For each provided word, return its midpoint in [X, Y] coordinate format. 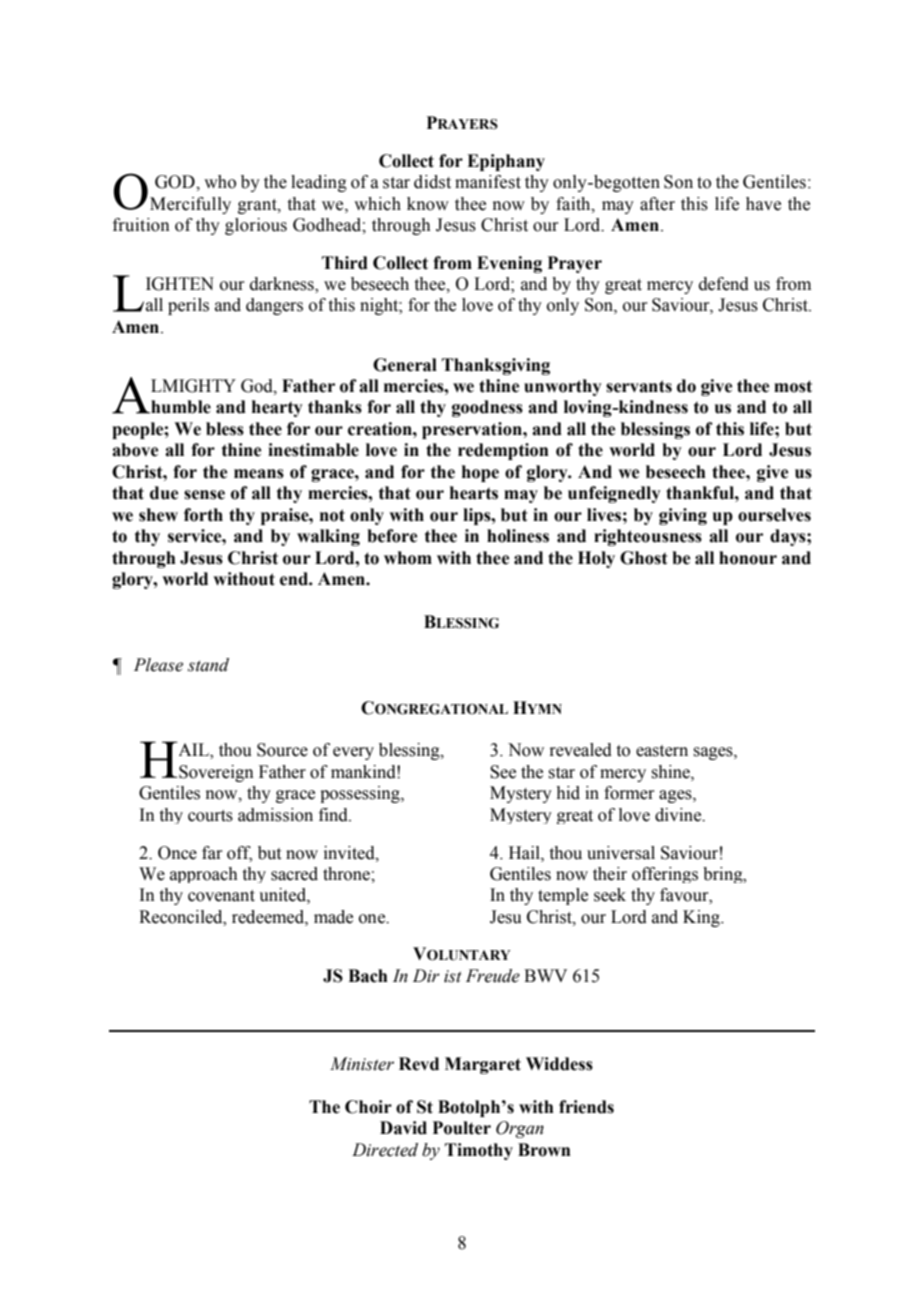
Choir [368, 1107]
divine [679, 815]
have [763, 204]
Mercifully [190, 205]
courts [210, 816]
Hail [525, 853]
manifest [488, 182]
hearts [474, 493]
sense [204, 495]
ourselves [774, 515]
